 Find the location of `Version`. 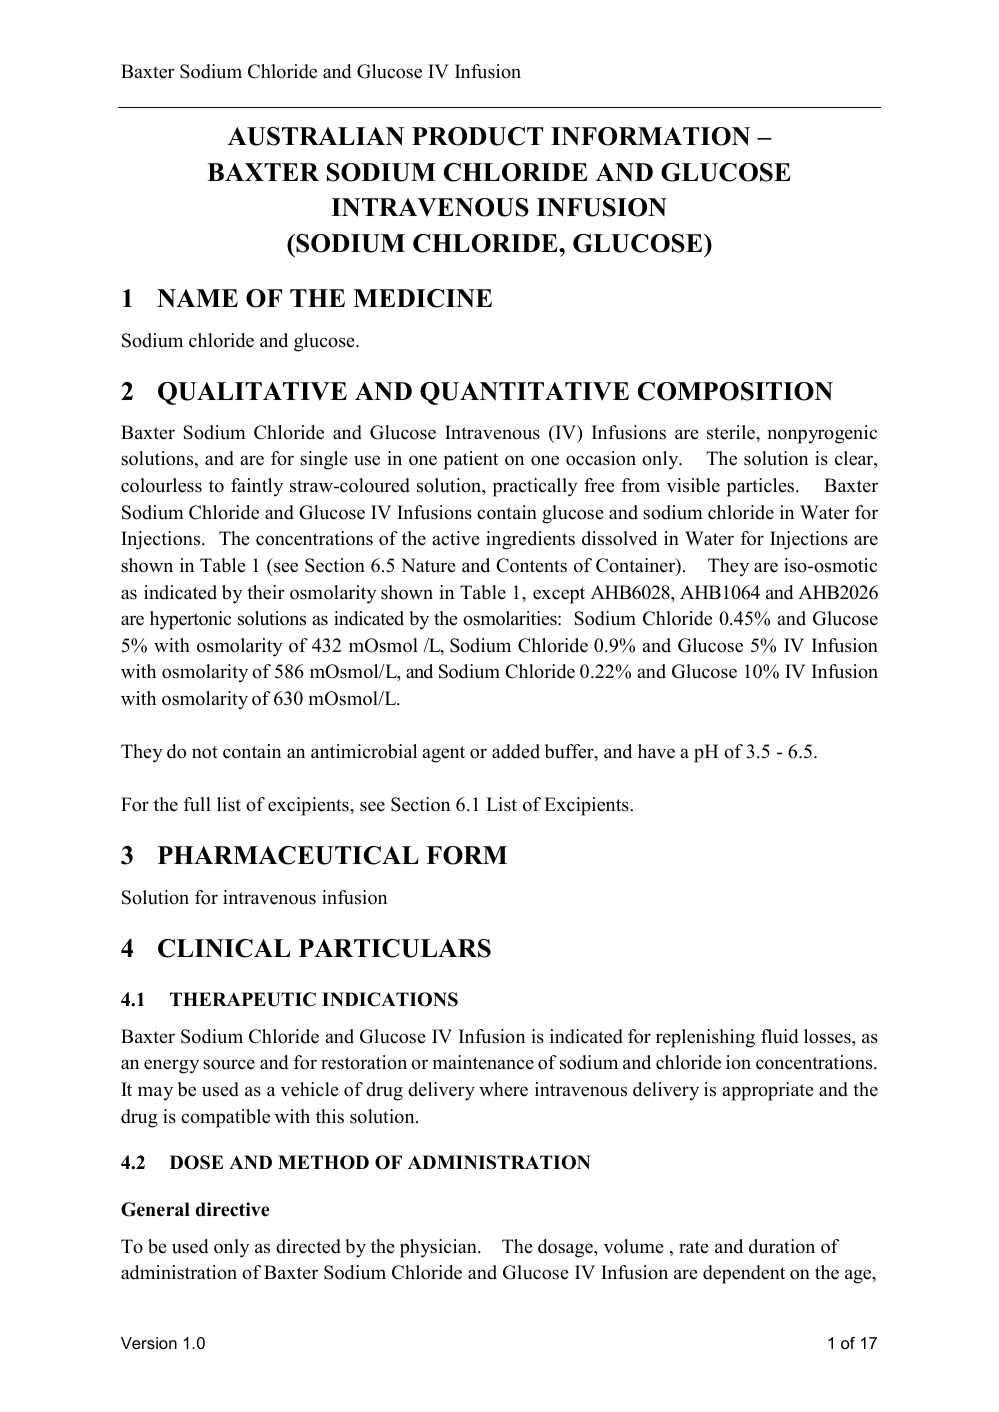

Version is located at coordinates (149, 1343).
